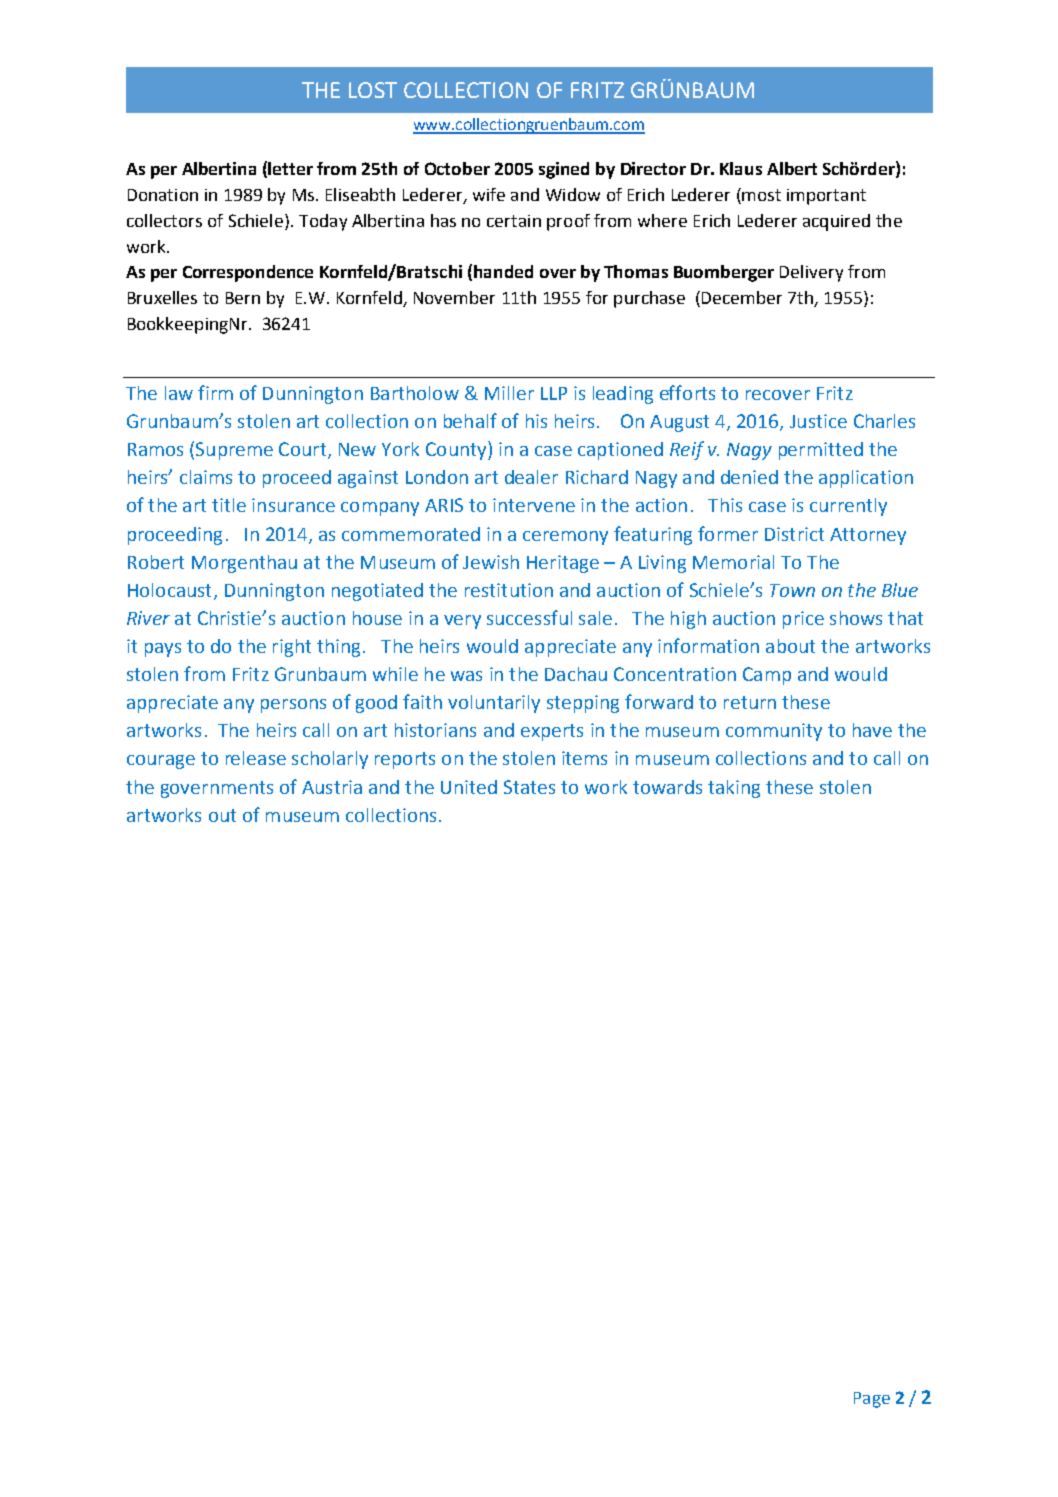 This document has height=1497, width=1058. What do you see at coordinates (457, 168) in the document?
I see `October` at bounding box center [457, 168].
